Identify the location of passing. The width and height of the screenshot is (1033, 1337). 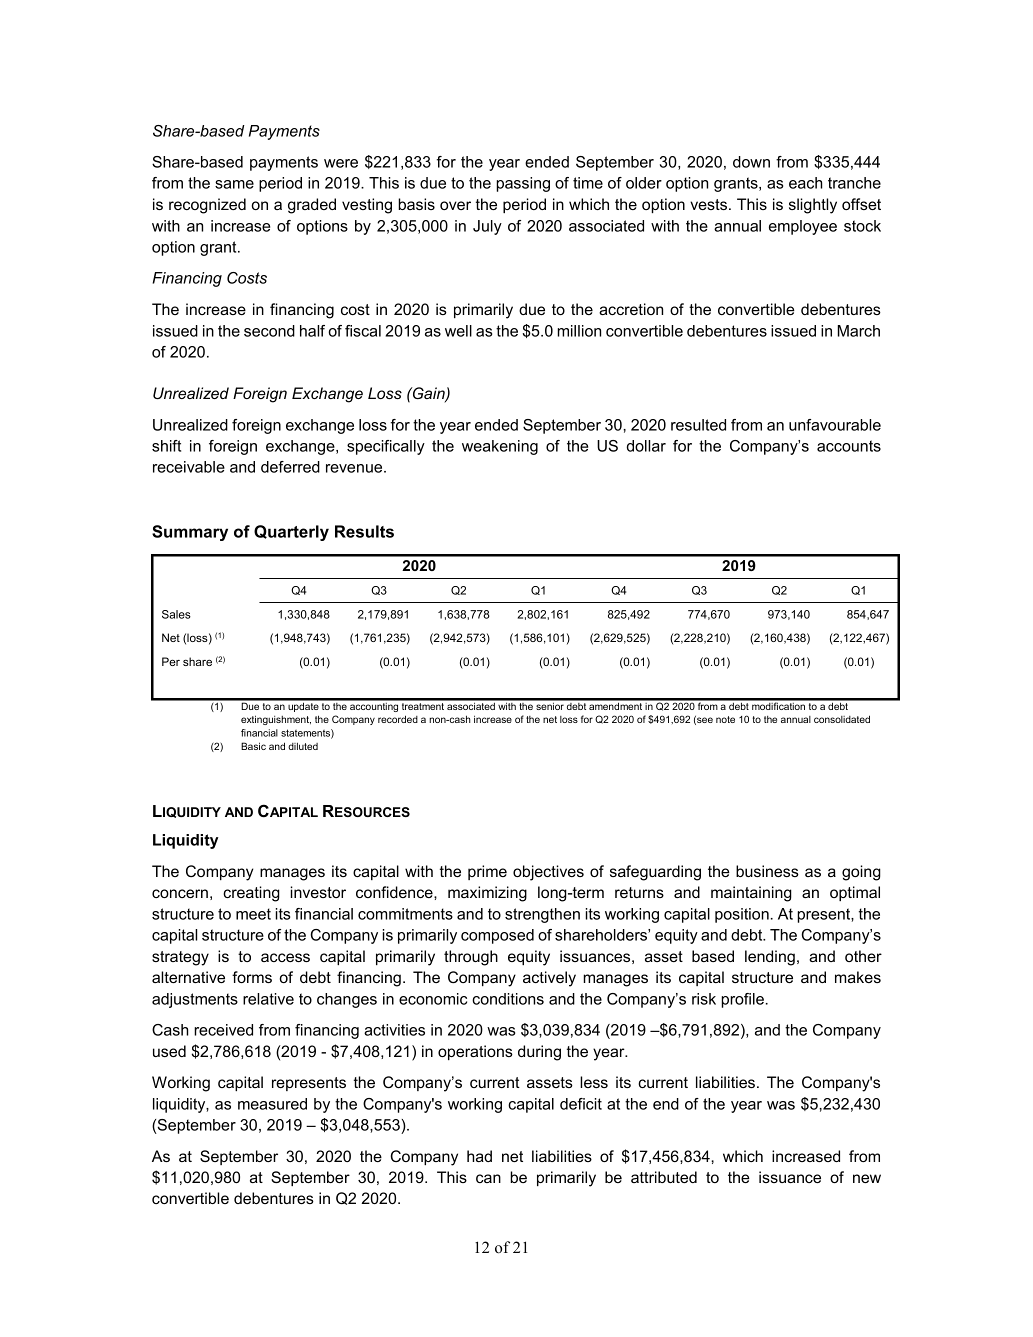
(523, 184).
